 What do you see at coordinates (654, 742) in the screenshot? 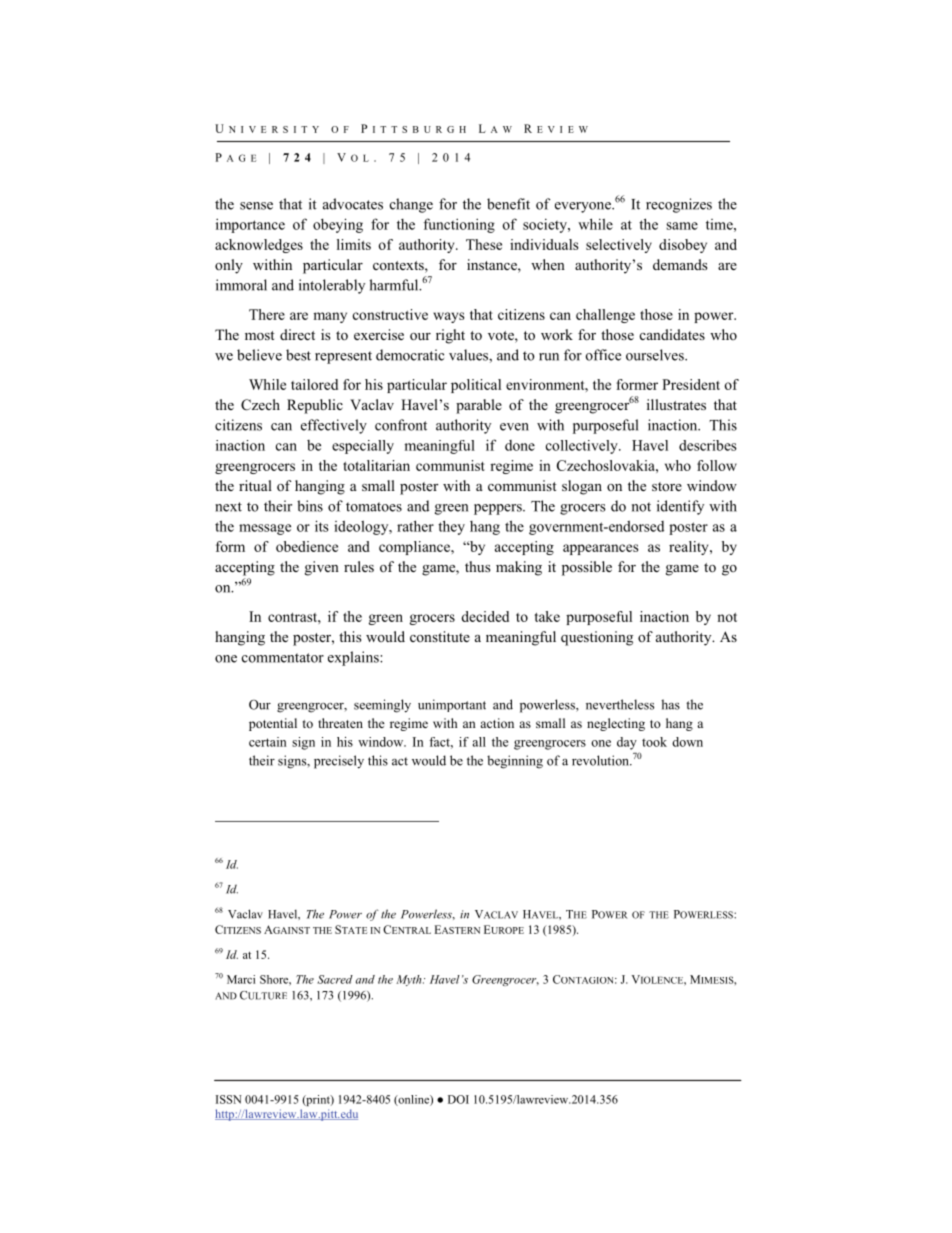
I see `took` at bounding box center [654, 742].
